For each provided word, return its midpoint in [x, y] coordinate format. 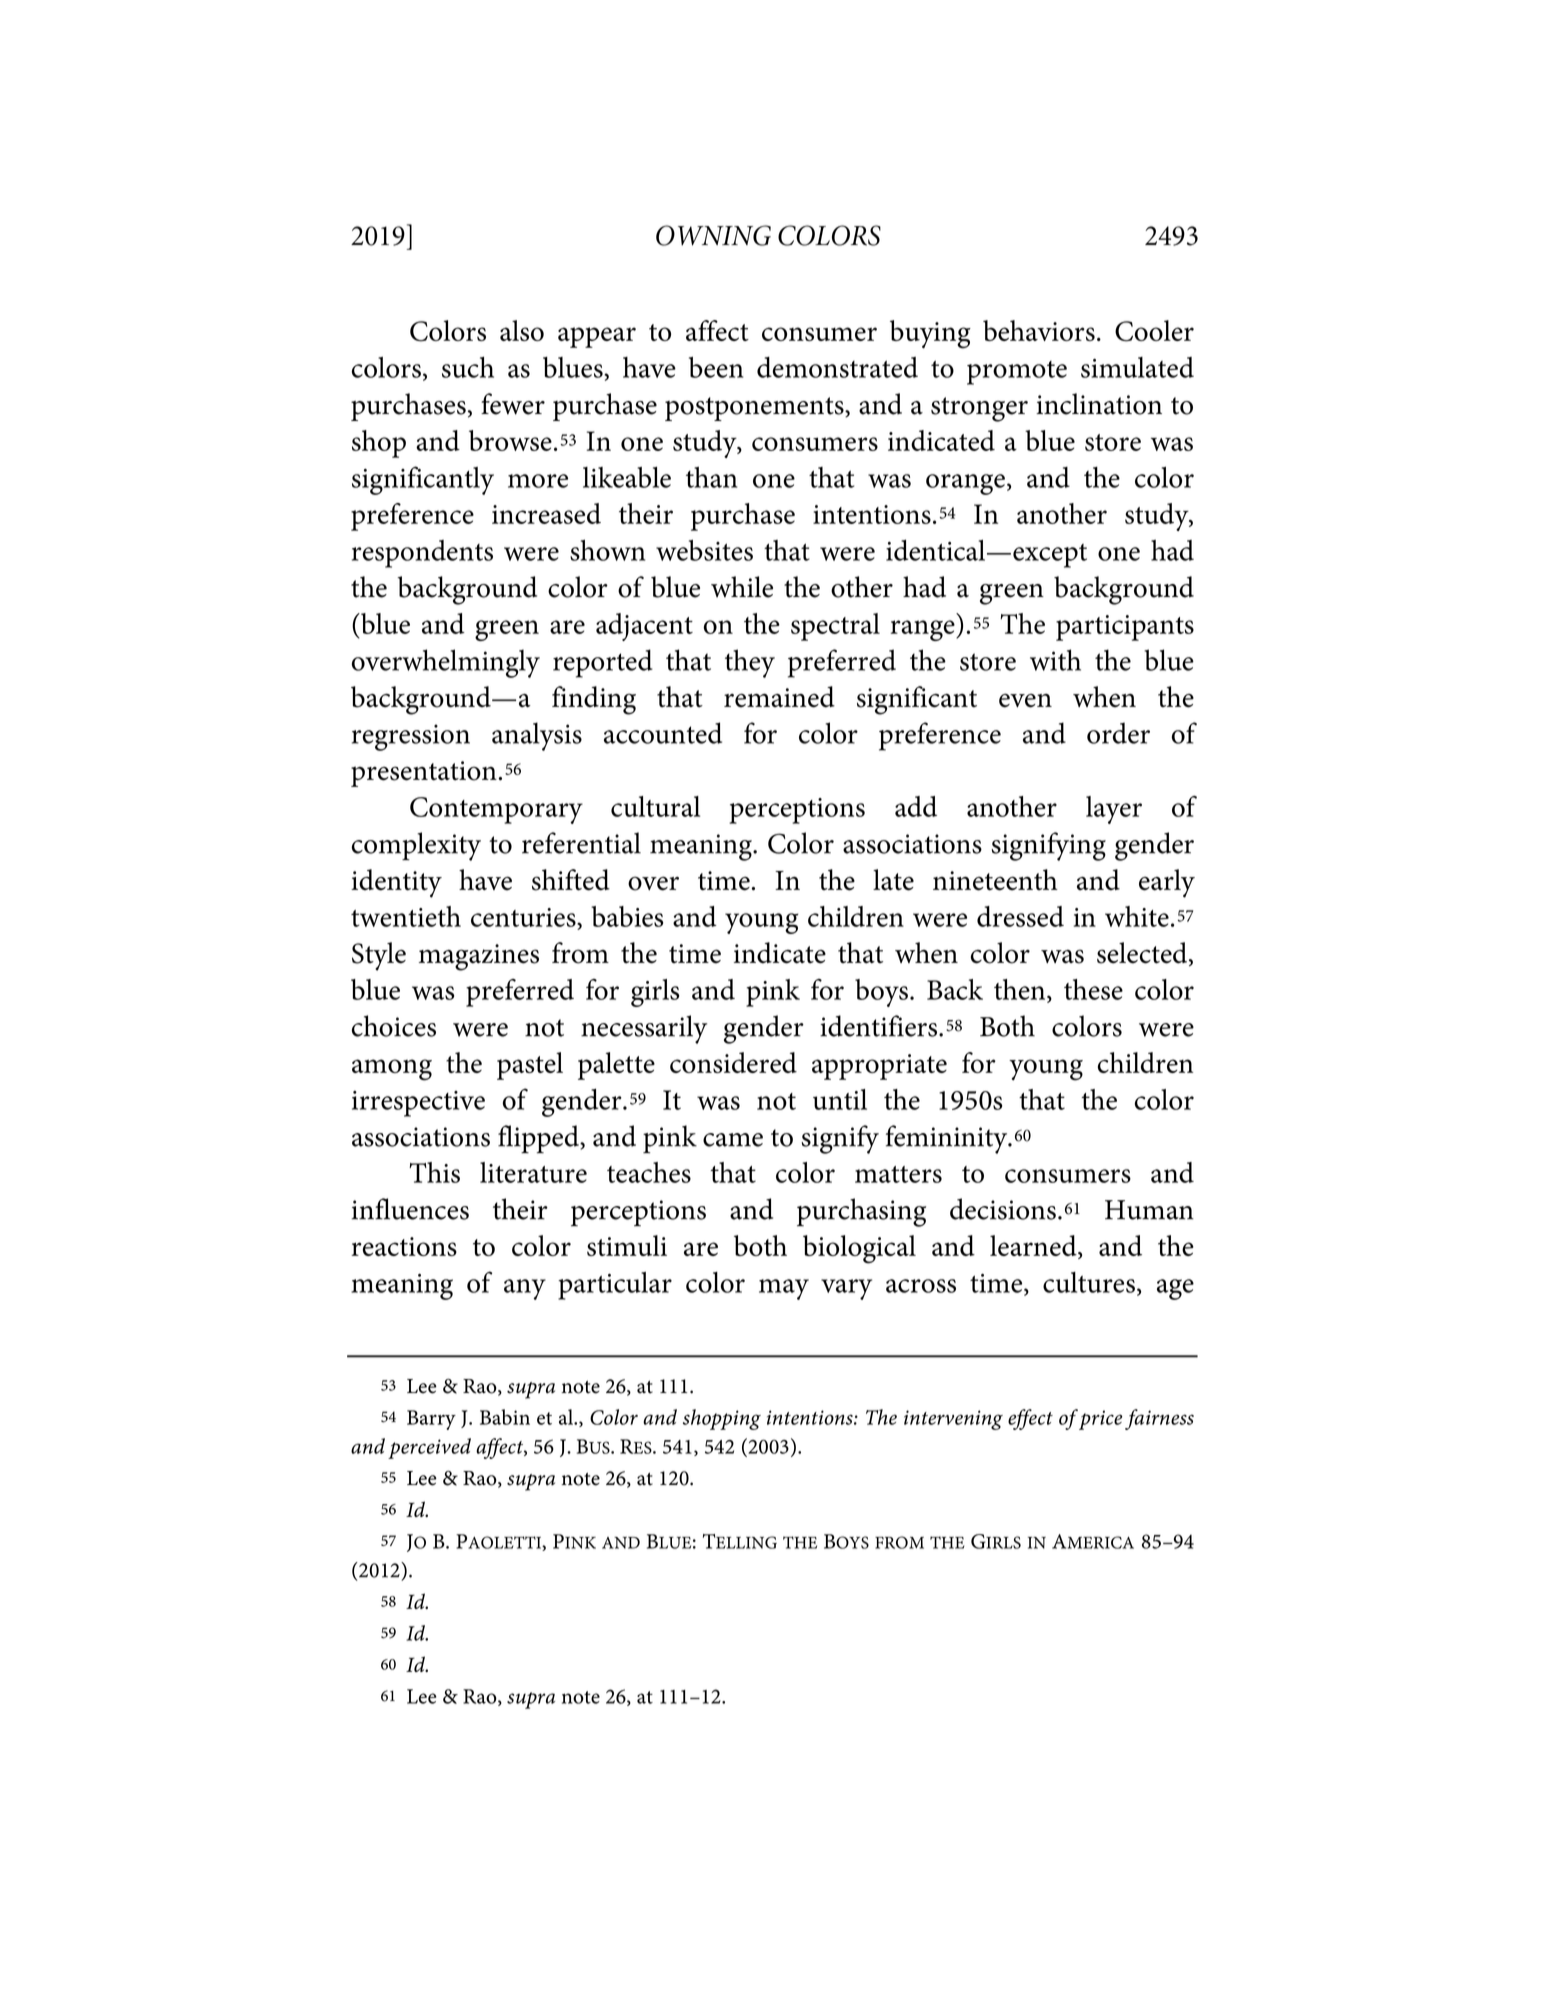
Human [1149, 1210]
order [1118, 733]
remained [779, 697]
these [1093, 989]
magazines [479, 957]
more [538, 481]
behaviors [1039, 330]
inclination [1099, 404]
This [434, 1172]
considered [733, 1062]
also [522, 330]
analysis [537, 736]
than [711, 477]
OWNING [713, 235]
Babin [505, 1417]
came [733, 1140]
